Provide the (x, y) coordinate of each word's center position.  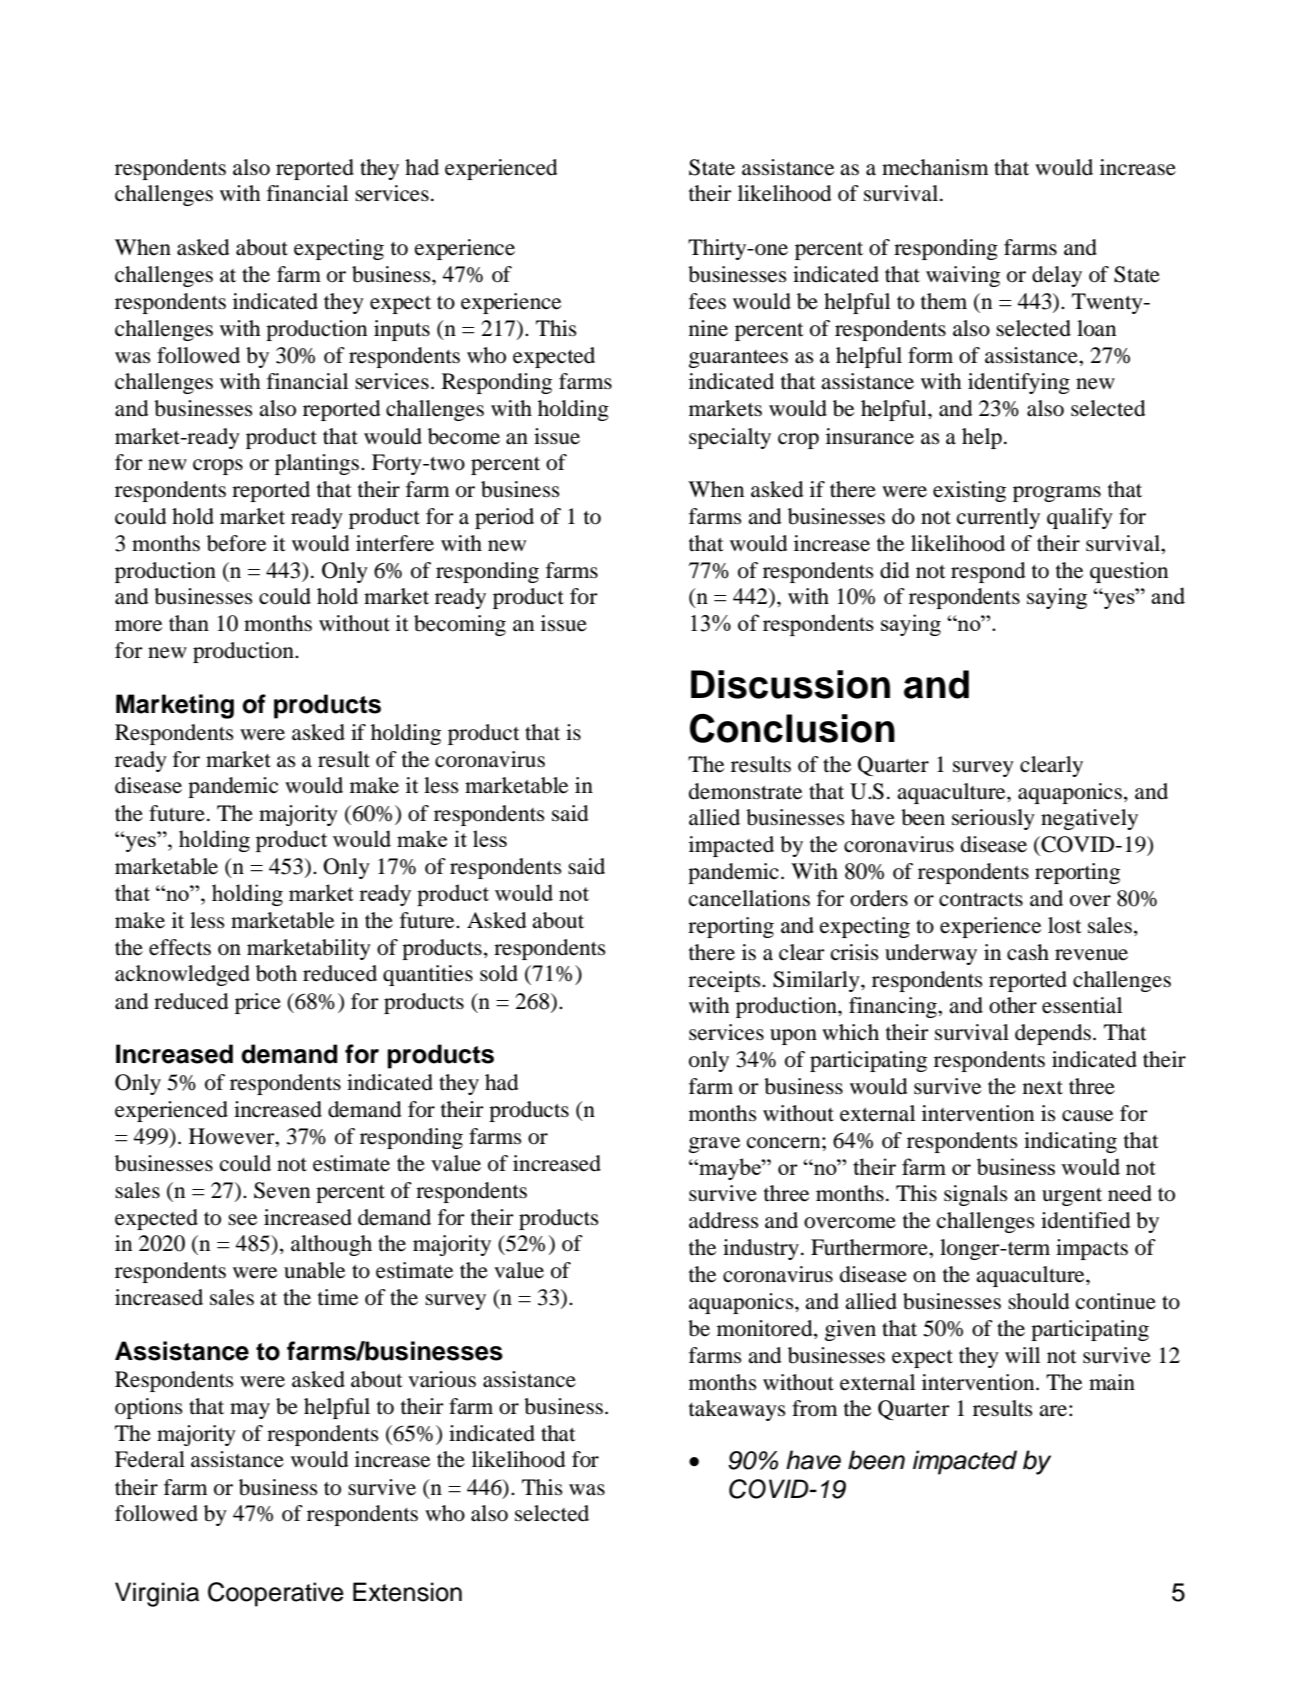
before (236, 543)
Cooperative (276, 1594)
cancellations (749, 898)
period (504, 518)
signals (976, 1195)
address (724, 1220)
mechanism (935, 167)
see (242, 1220)
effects (180, 947)
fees (707, 301)
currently (998, 518)
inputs (402, 330)
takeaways (737, 1410)
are (1053, 1411)
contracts (981, 900)
